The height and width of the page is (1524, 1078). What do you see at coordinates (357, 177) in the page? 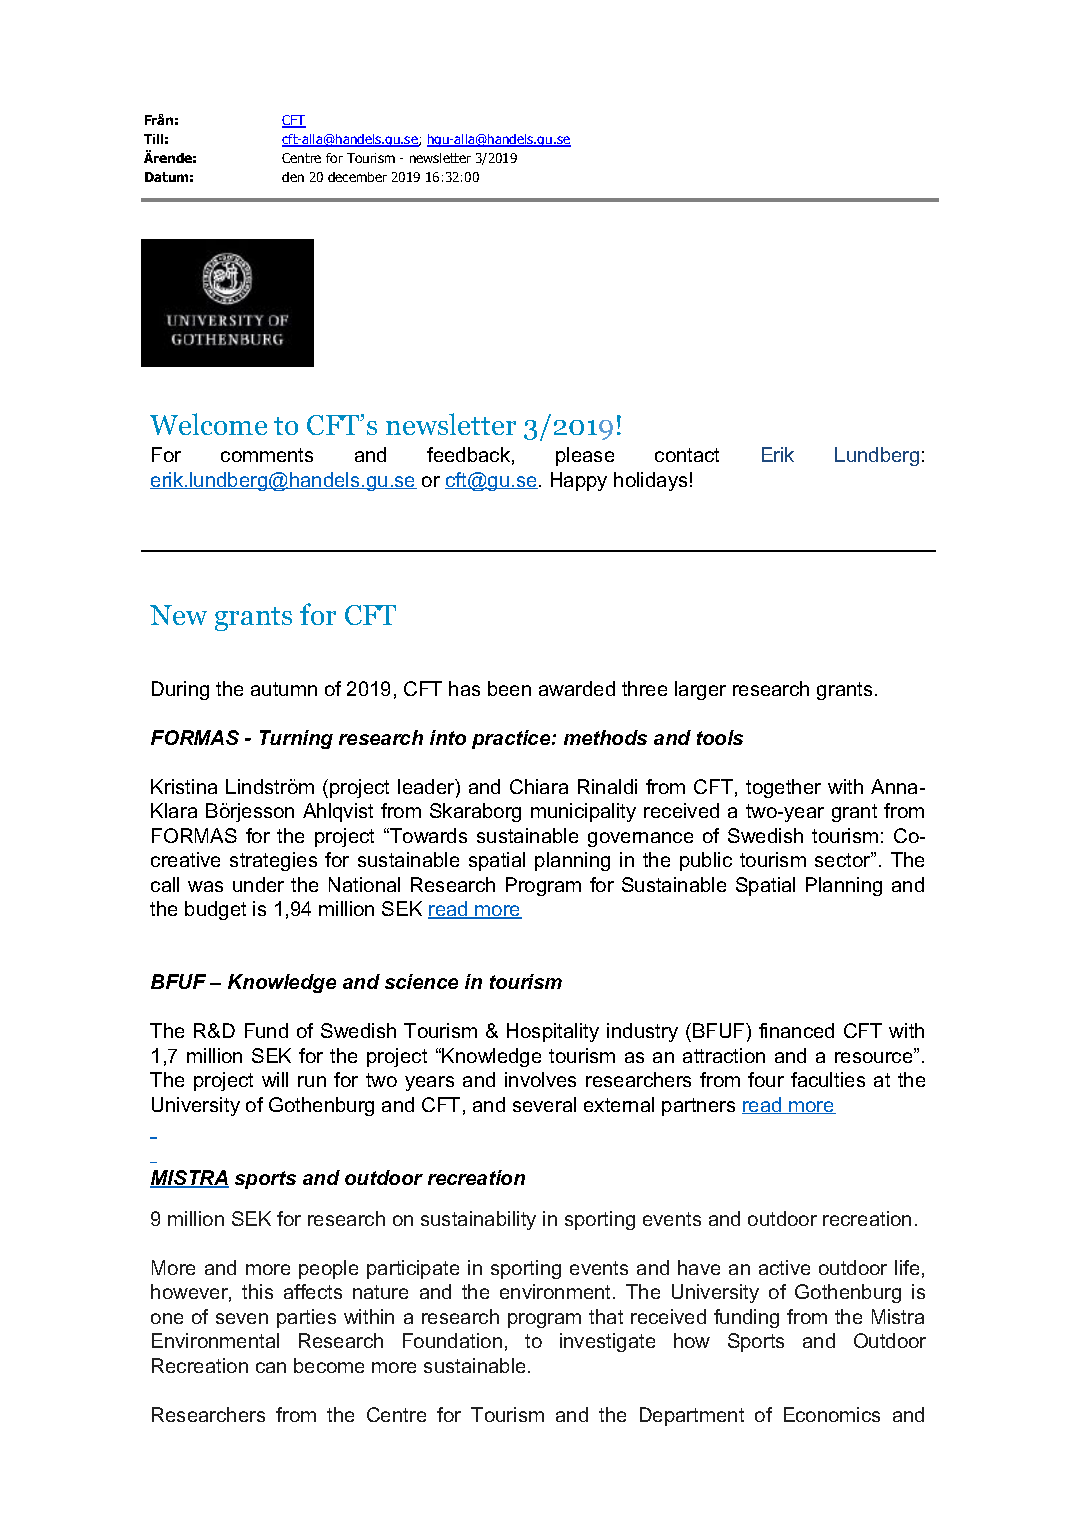
I see `december` at bounding box center [357, 177].
